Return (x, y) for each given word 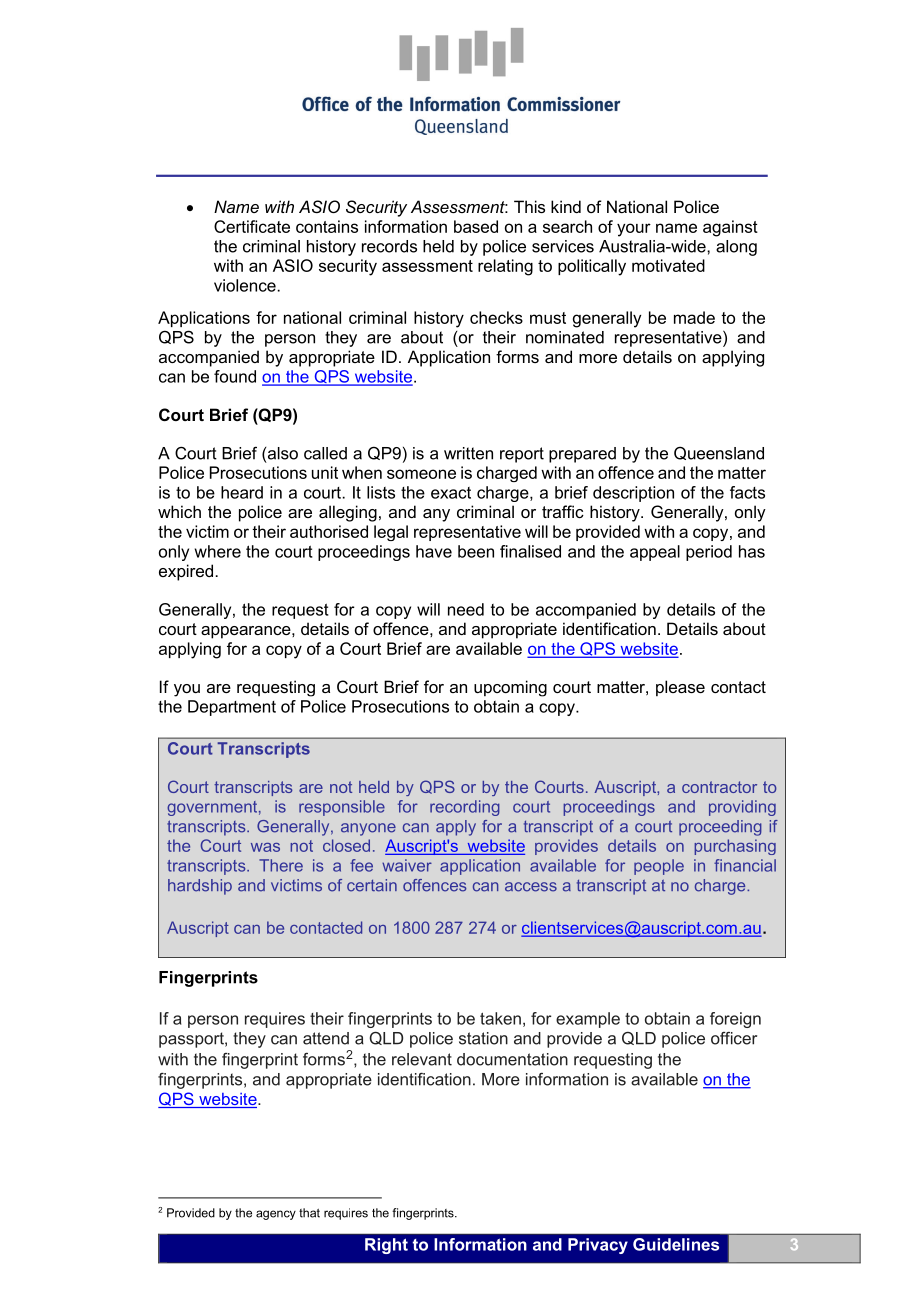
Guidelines (676, 1244)
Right (386, 1246)
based (476, 226)
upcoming (510, 688)
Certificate (252, 226)
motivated (668, 265)
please (680, 688)
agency (276, 1215)
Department (232, 708)
